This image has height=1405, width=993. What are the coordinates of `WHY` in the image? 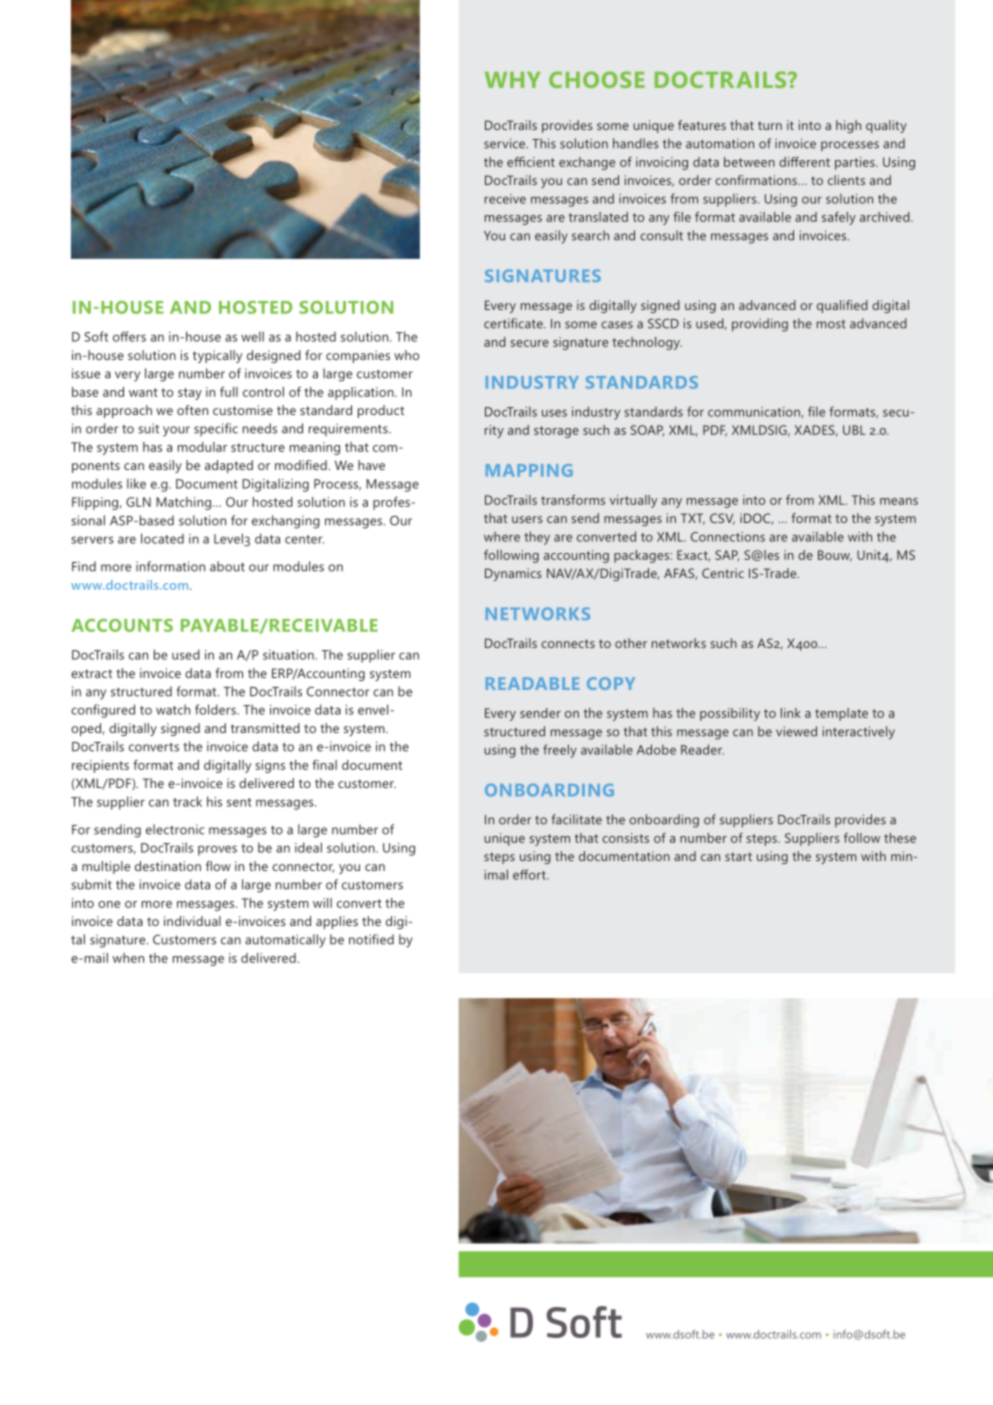 It's located at (513, 80).
